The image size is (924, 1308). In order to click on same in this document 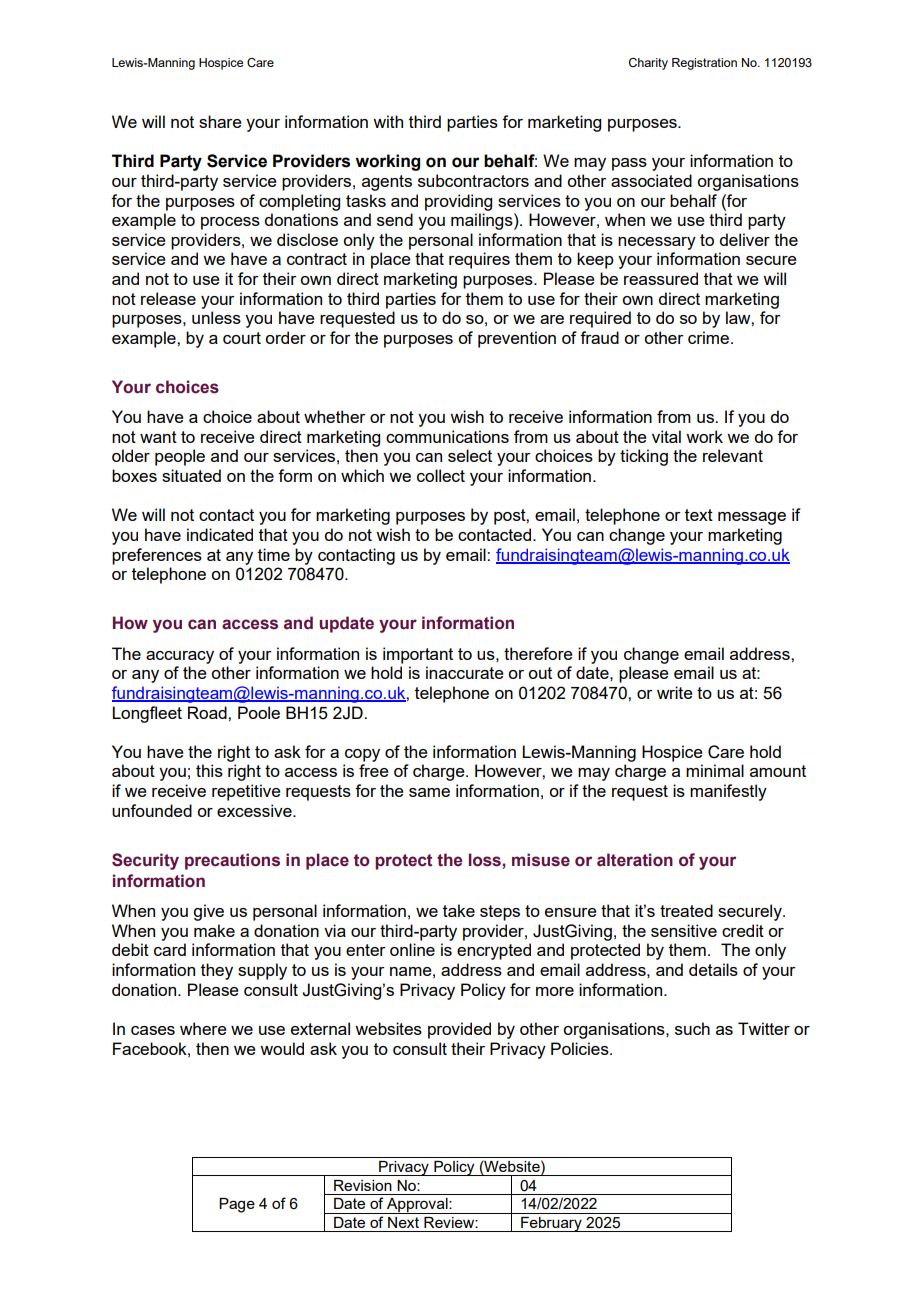, I will do `click(429, 792)`.
